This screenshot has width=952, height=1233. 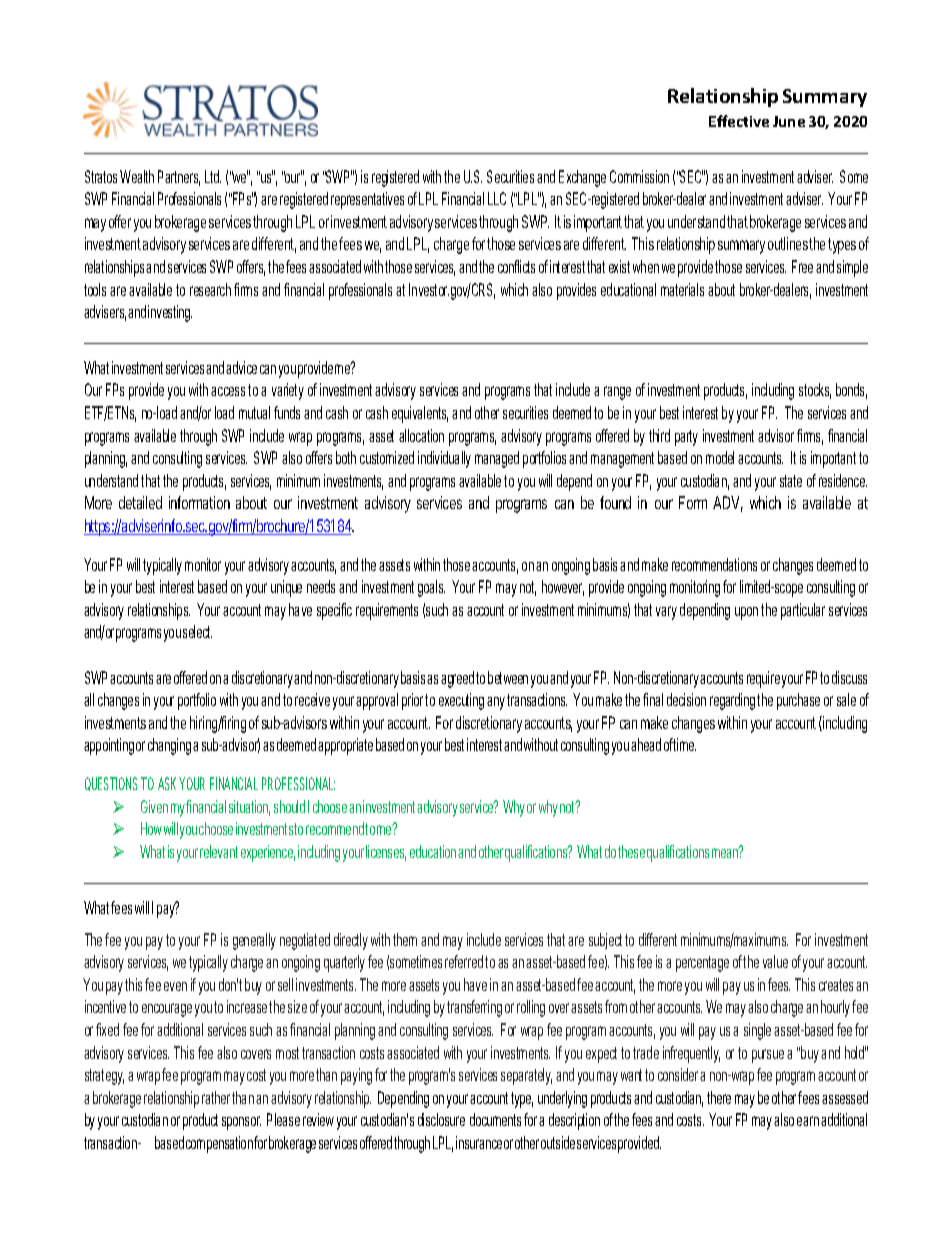 What do you see at coordinates (167, 783) in the screenshot?
I see `ASK` at bounding box center [167, 783].
